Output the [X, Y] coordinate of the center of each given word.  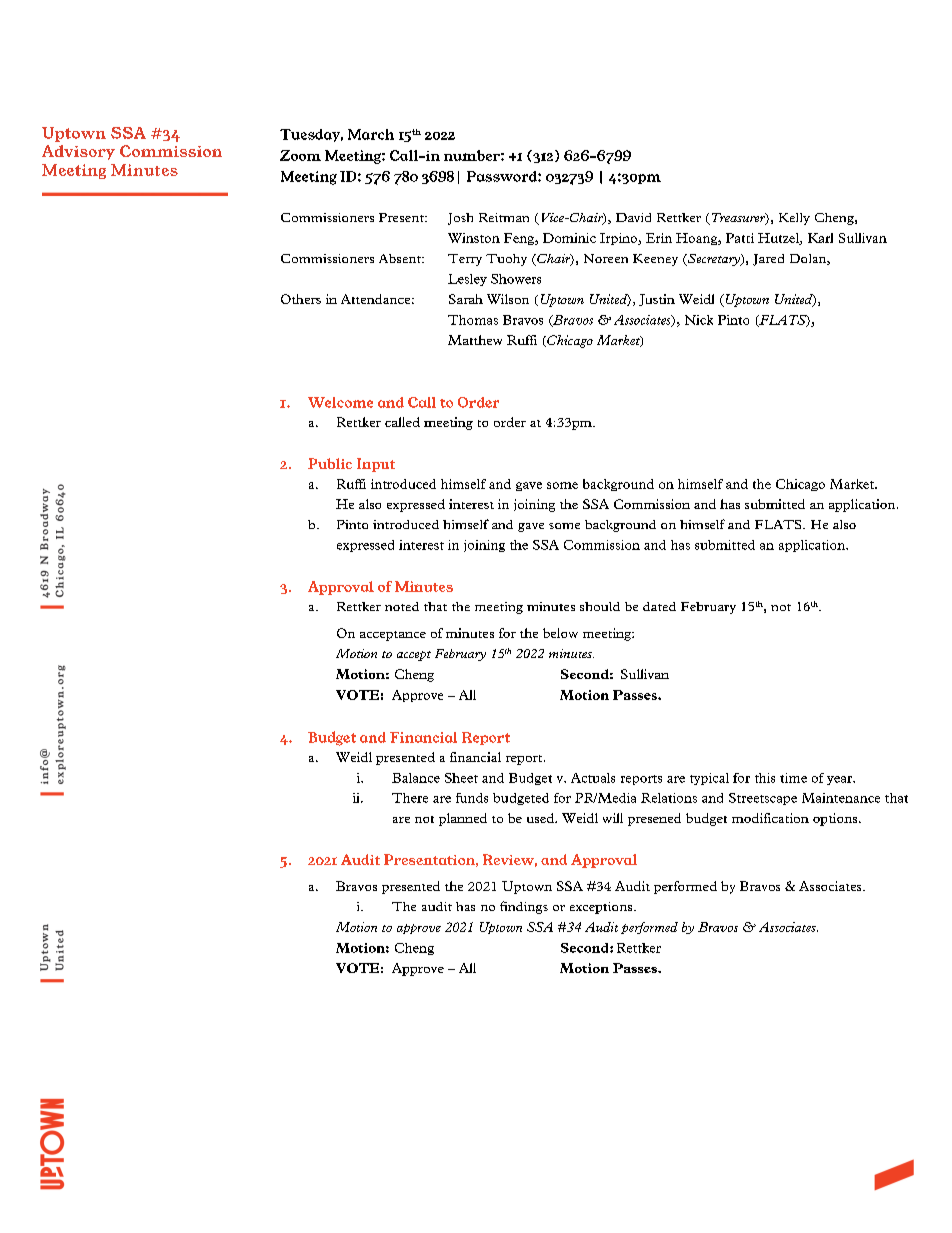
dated [659, 606]
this [765, 778]
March [371, 134]
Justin [657, 300]
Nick [699, 320]
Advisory [78, 152]
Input [376, 465]
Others [301, 299]
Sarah [466, 299]
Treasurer [738, 219]
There [410, 798]
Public [330, 463]
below [560, 633]
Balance [416, 778]
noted [402, 606]
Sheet [461, 778]
